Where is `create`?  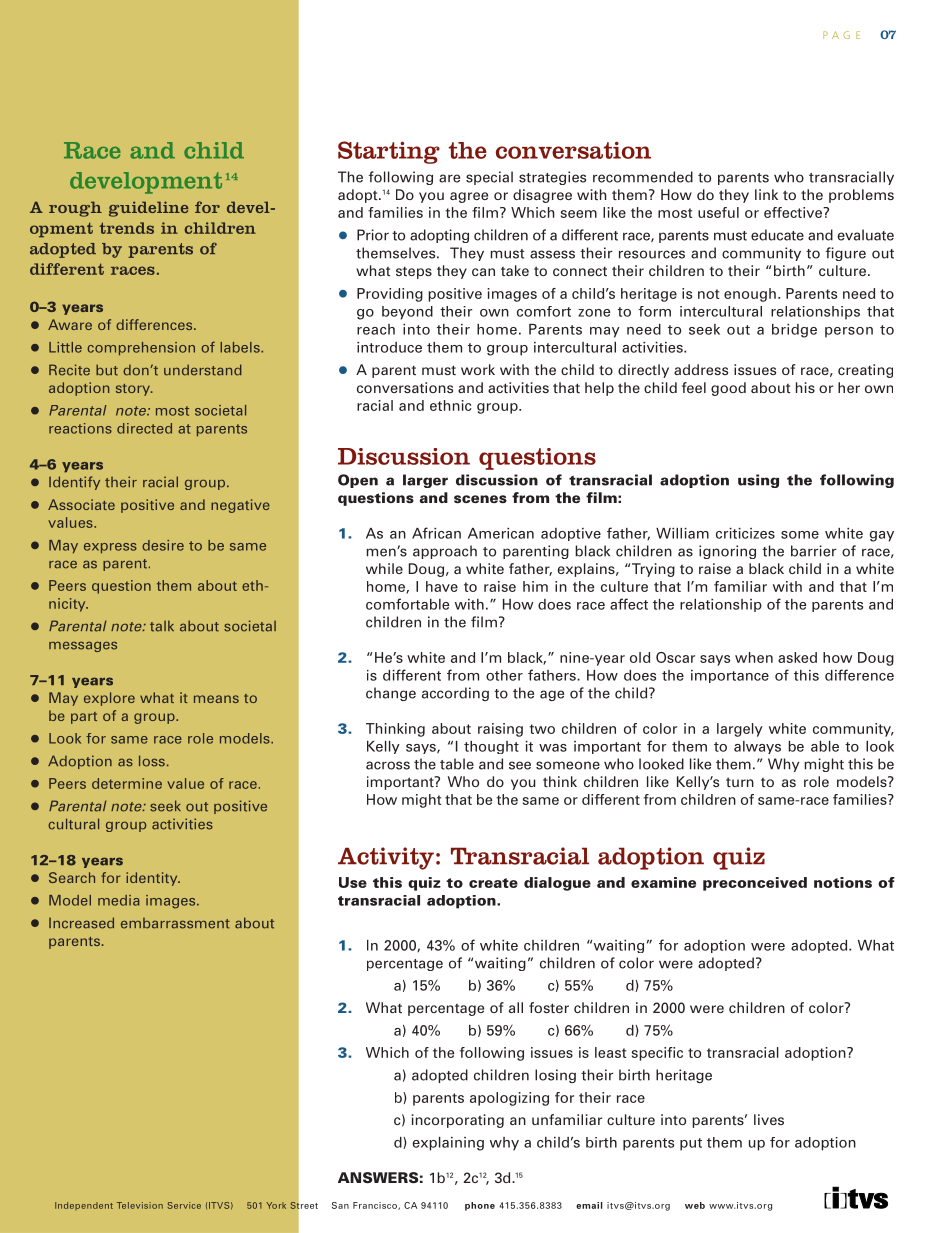
create is located at coordinates (493, 883).
